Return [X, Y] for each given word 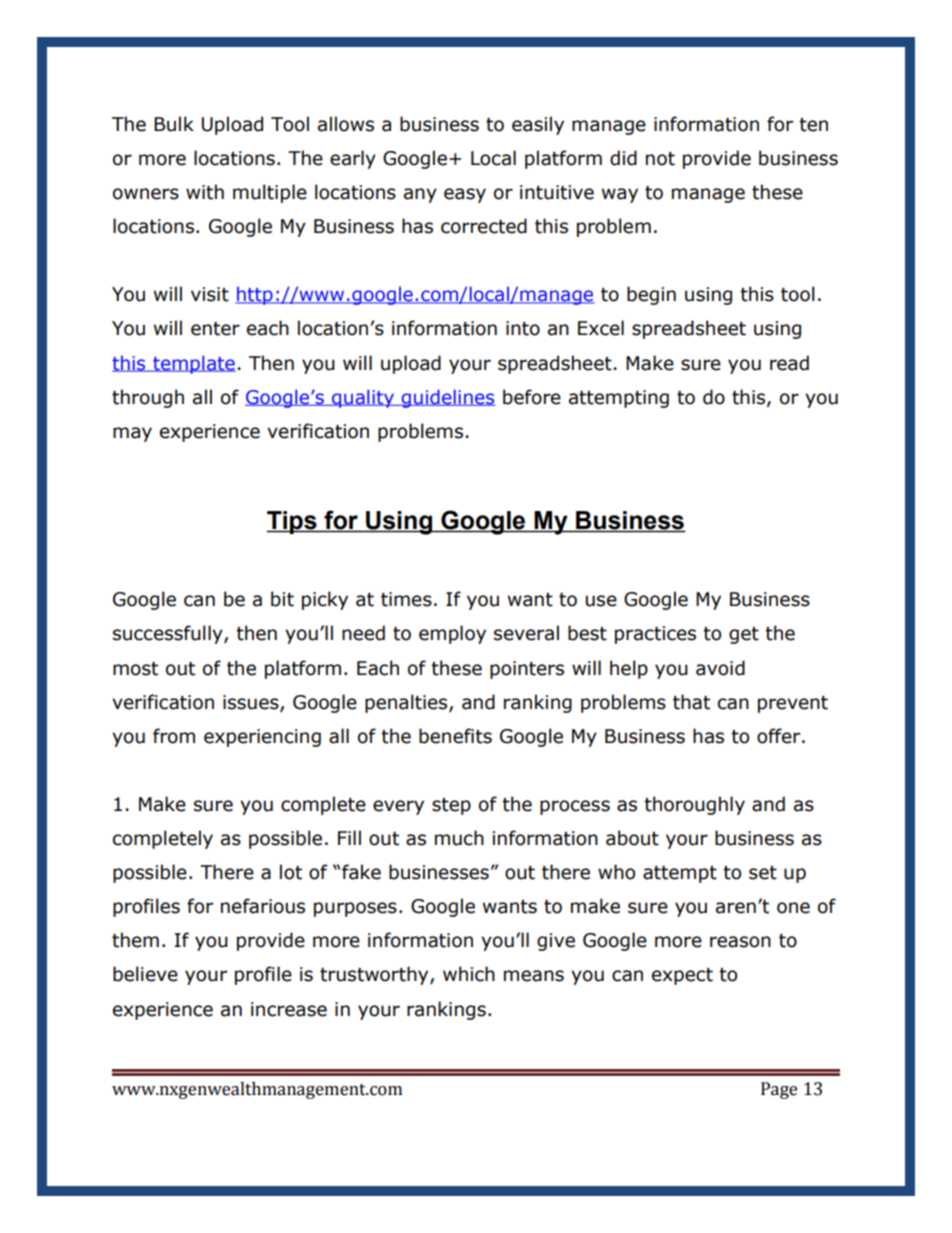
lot [291, 872]
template [193, 364]
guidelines [448, 398]
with [205, 192]
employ [452, 634]
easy [465, 195]
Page [779, 1090]
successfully [169, 634]
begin [651, 295]
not [660, 159]
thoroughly [694, 805]
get [744, 635]
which [469, 974]
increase [289, 1009]
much [459, 838]
